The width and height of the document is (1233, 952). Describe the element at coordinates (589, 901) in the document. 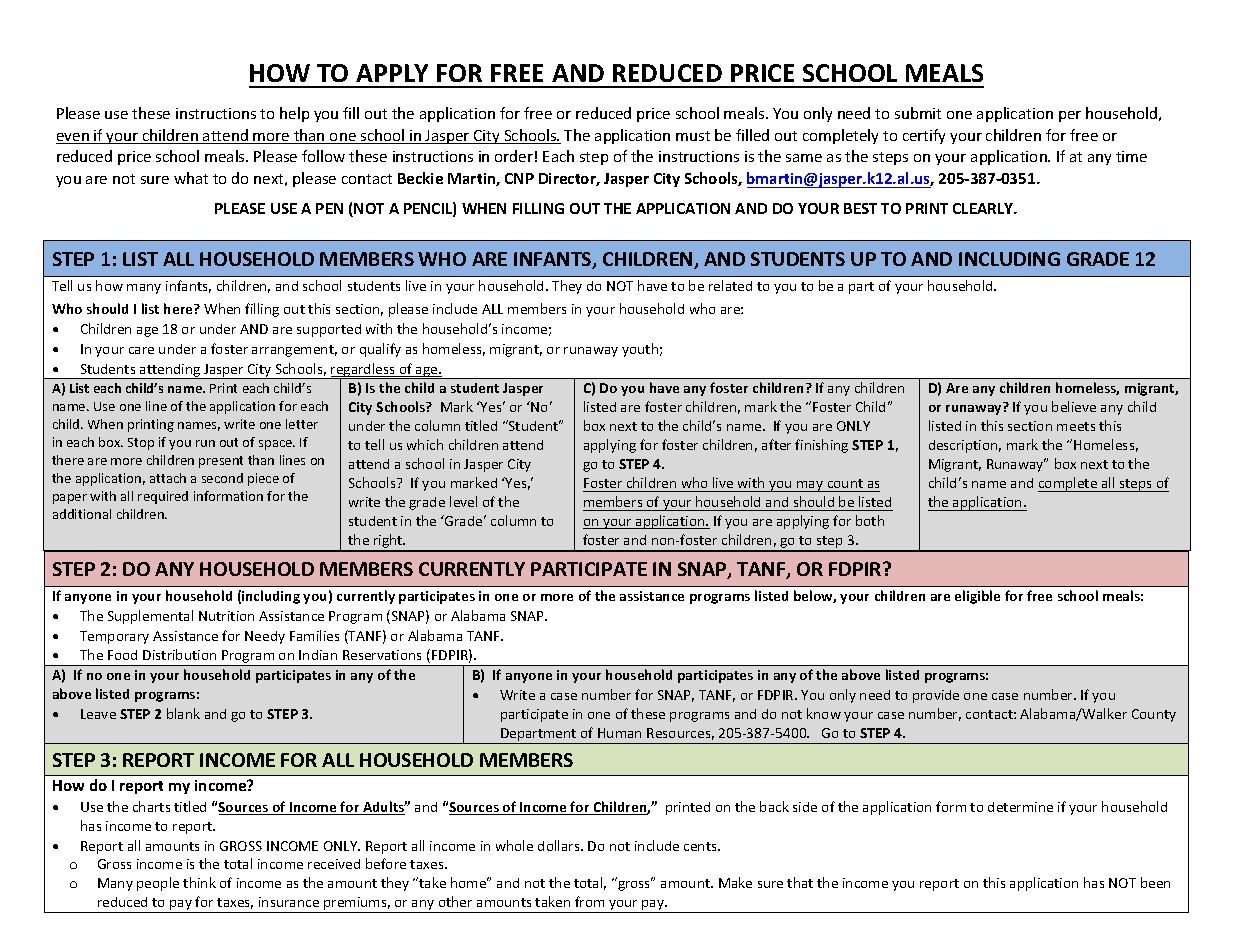

I see `from` at that location.
